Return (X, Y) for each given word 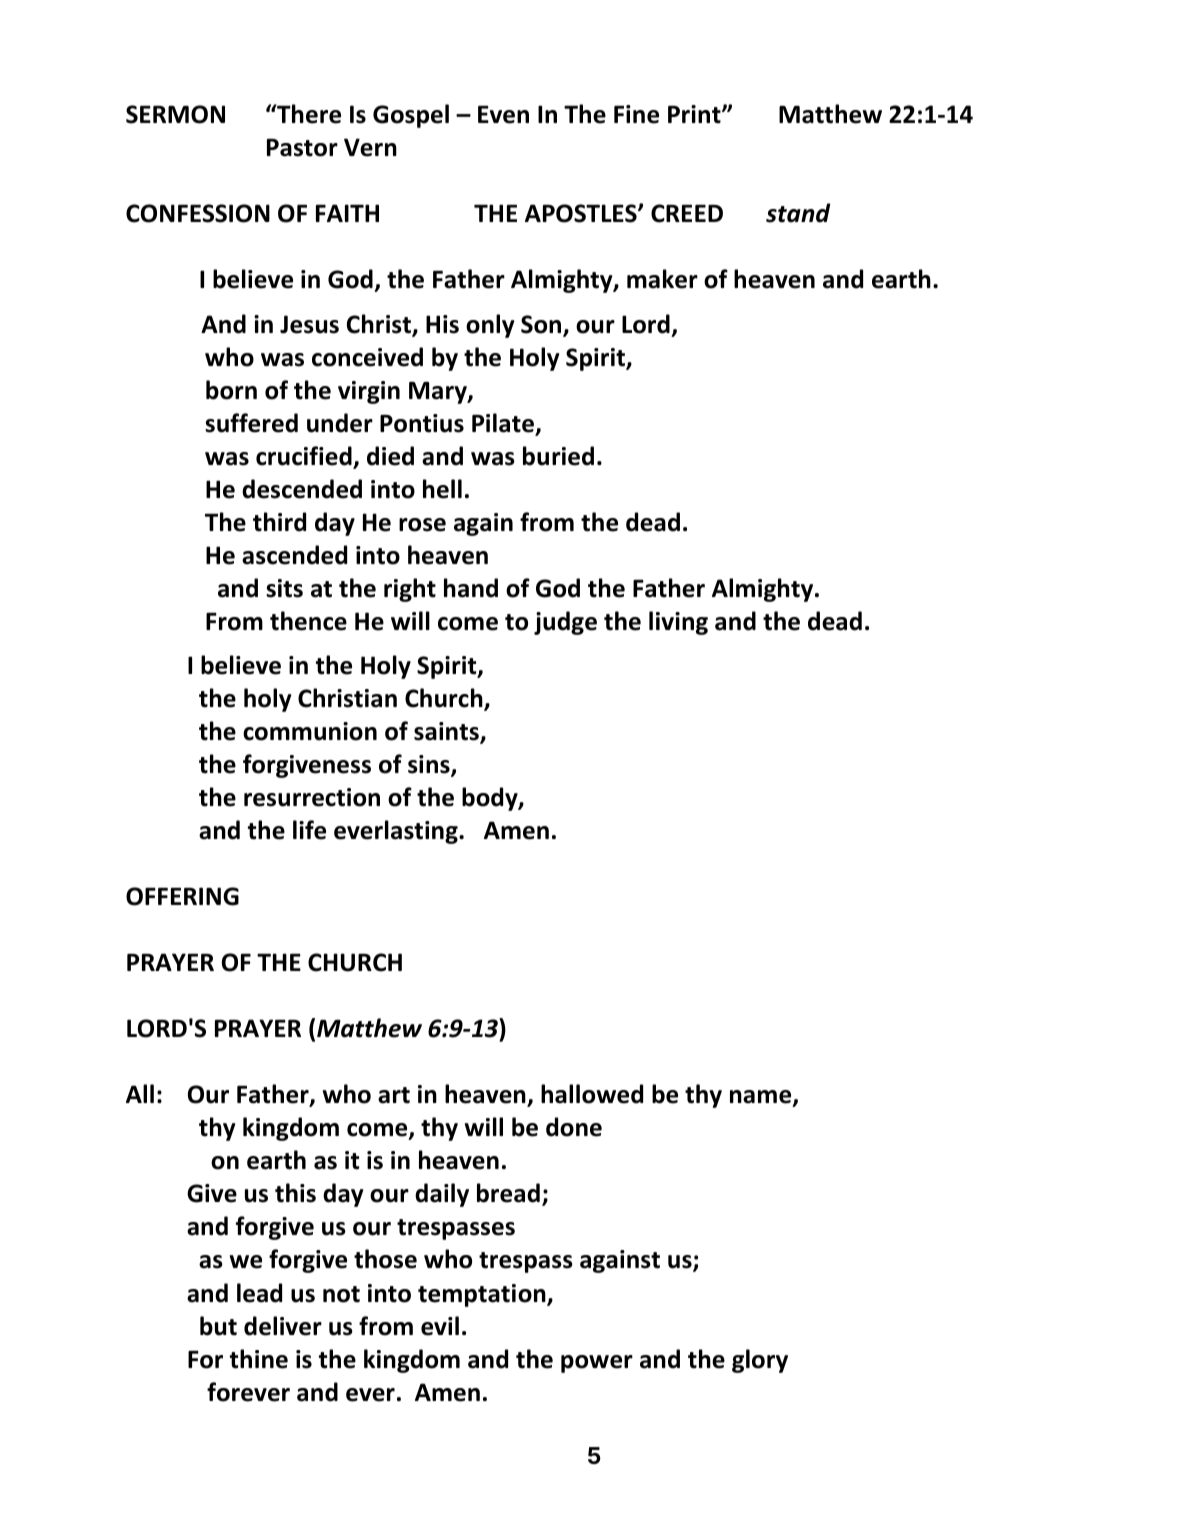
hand (471, 588)
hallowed (592, 1094)
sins (430, 766)
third (279, 522)
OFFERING (182, 896)
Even (503, 115)
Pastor (302, 148)
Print (695, 114)
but (218, 1326)
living (678, 623)
